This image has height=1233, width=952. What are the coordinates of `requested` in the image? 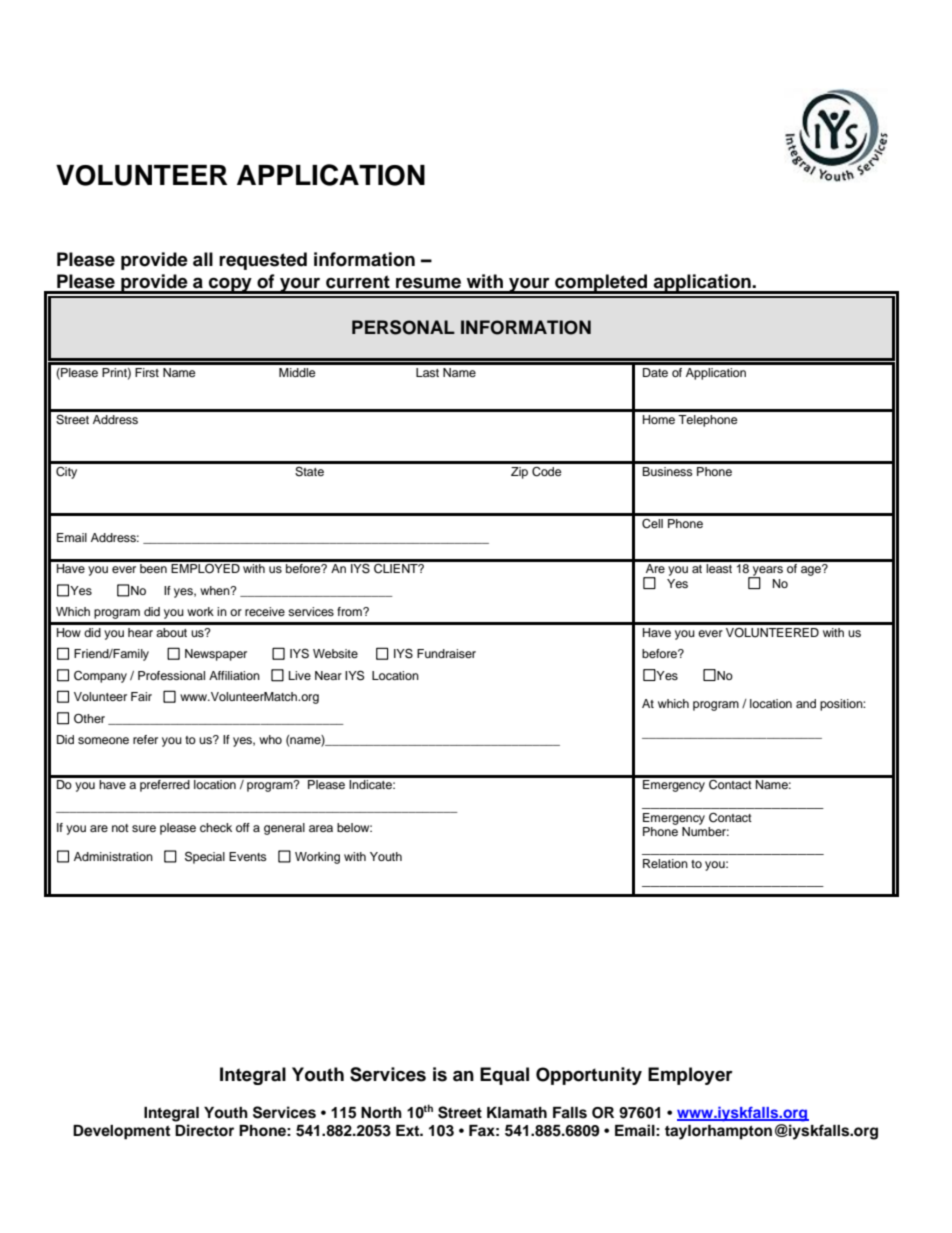 It's located at (263, 261).
